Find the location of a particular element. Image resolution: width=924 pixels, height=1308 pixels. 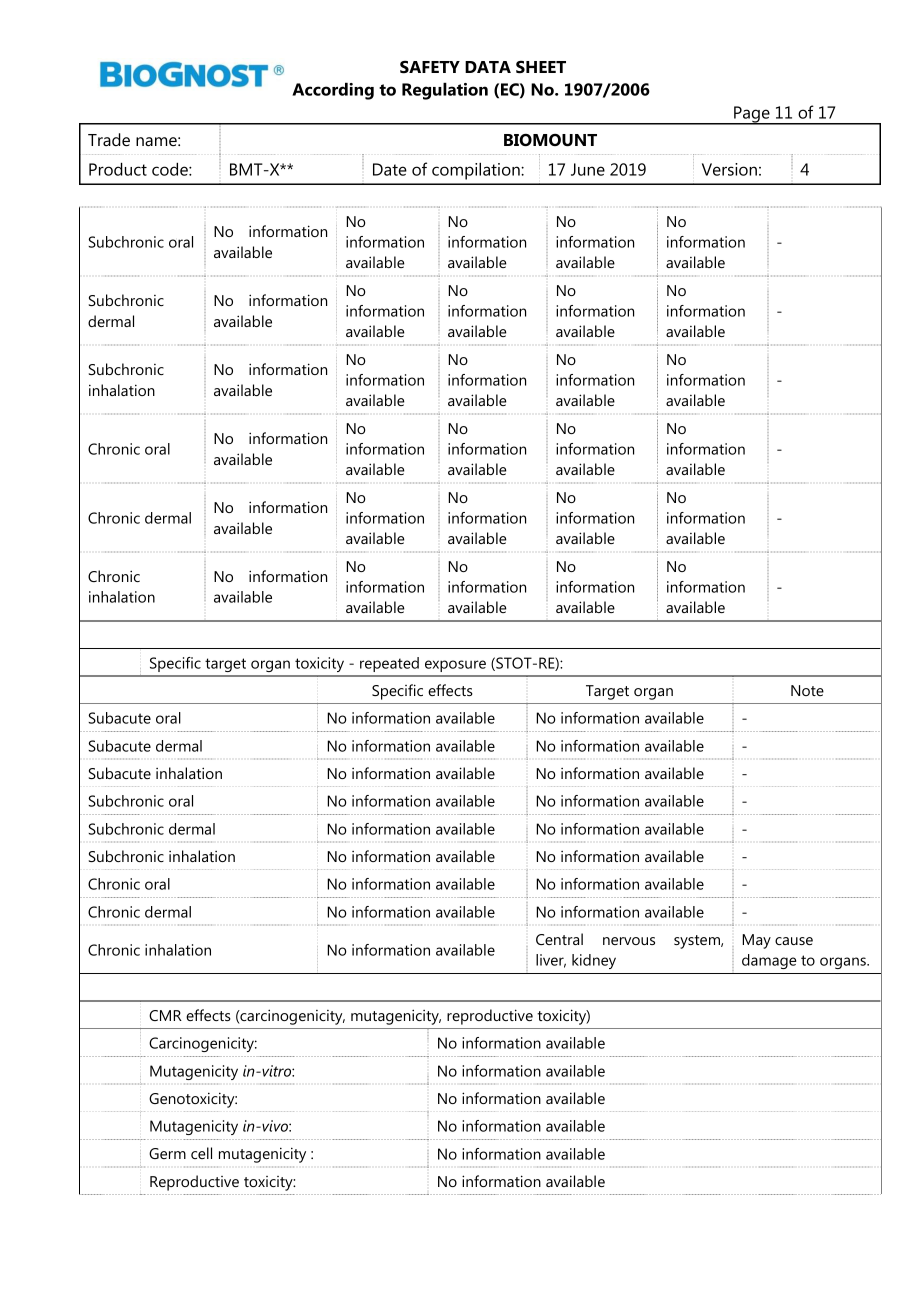

cell is located at coordinates (201, 1153).
